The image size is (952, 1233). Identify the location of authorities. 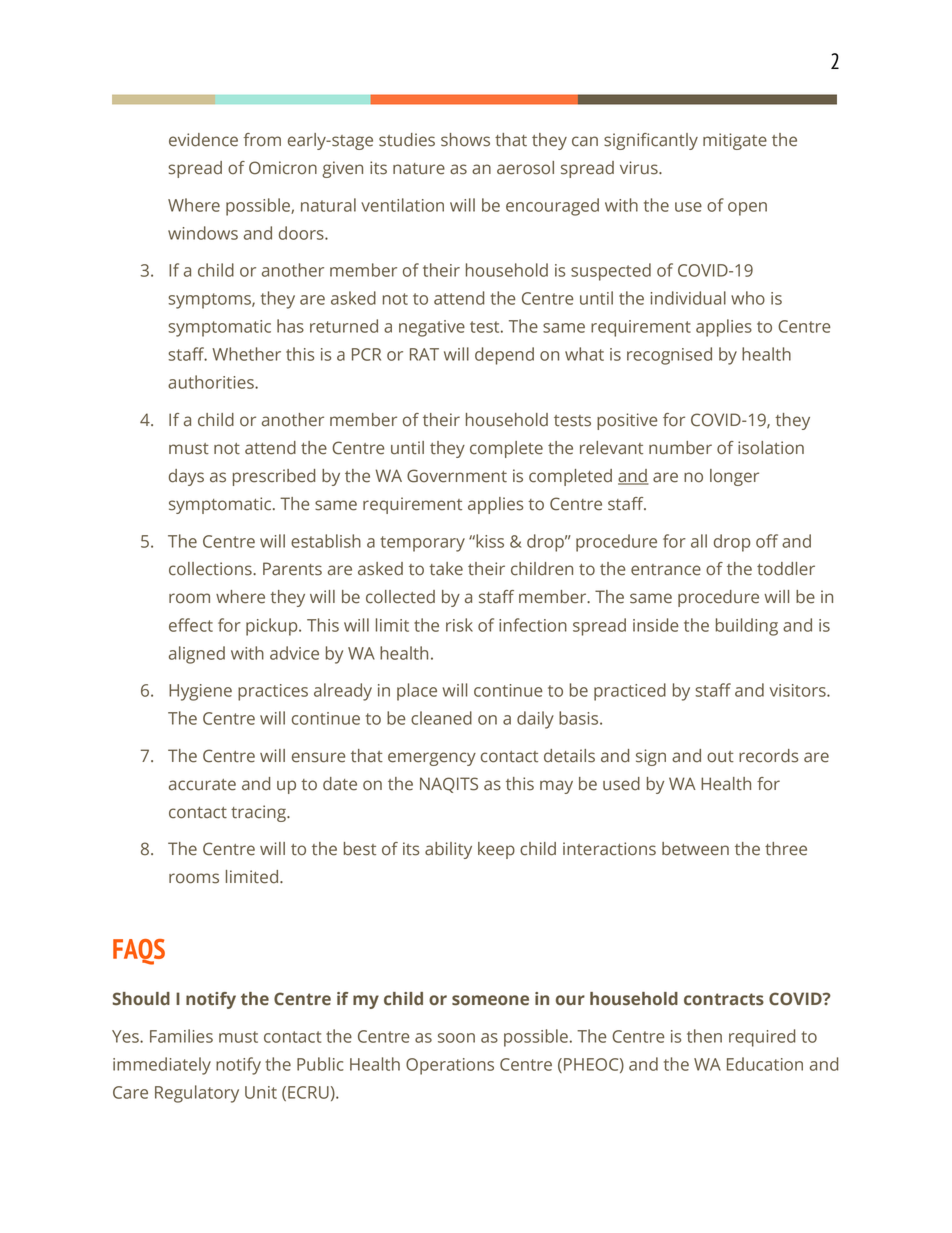
(212, 382).
